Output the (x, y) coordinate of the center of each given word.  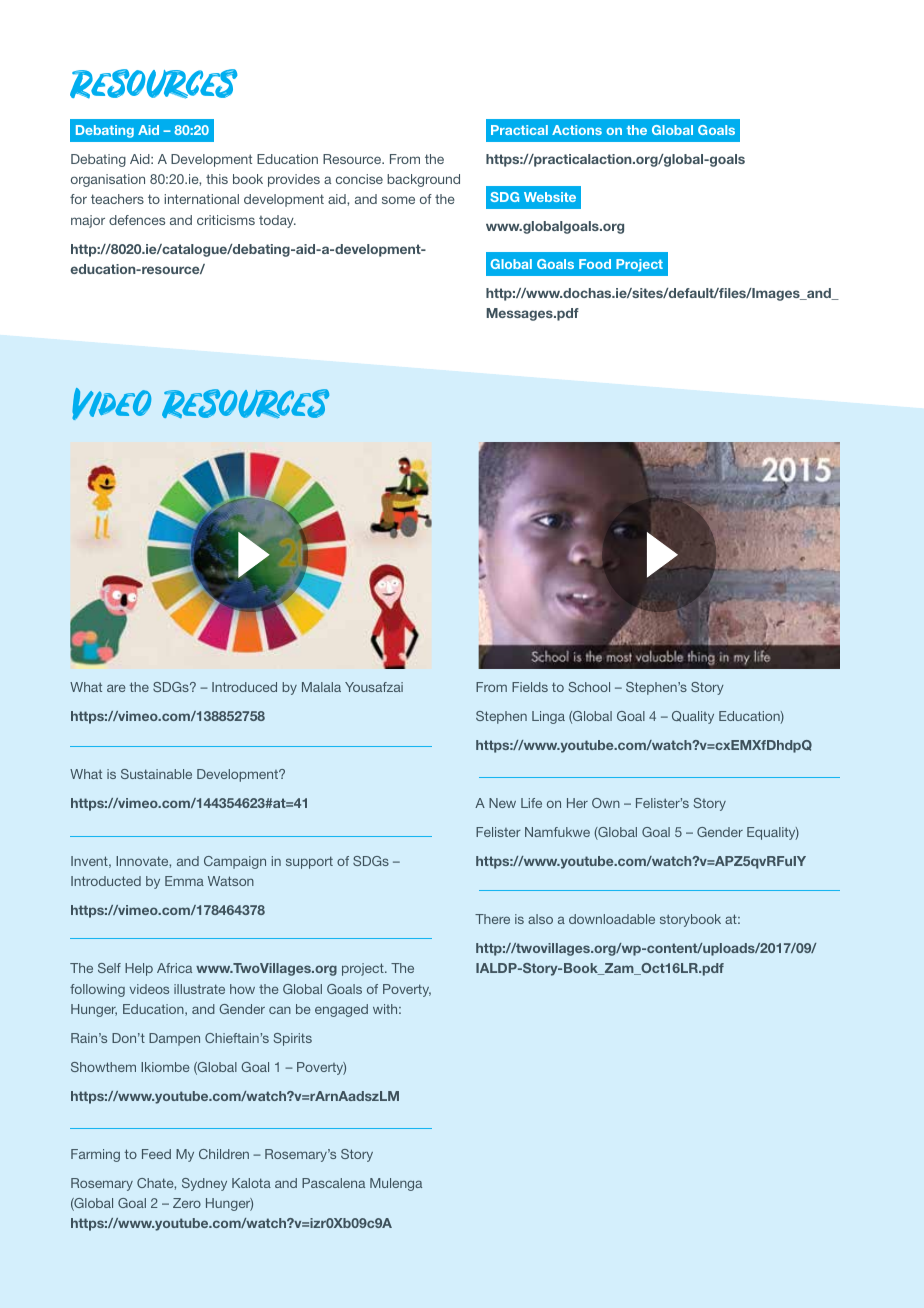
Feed (156, 1154)
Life (531, 803)
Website (550, 197)
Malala (321, 687)
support (309, 862)
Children (224, 1154)
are (116, 688)
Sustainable (156, 774)
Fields (530, 687)
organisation (108, 180)
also (540, 919)
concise (359, 179)
